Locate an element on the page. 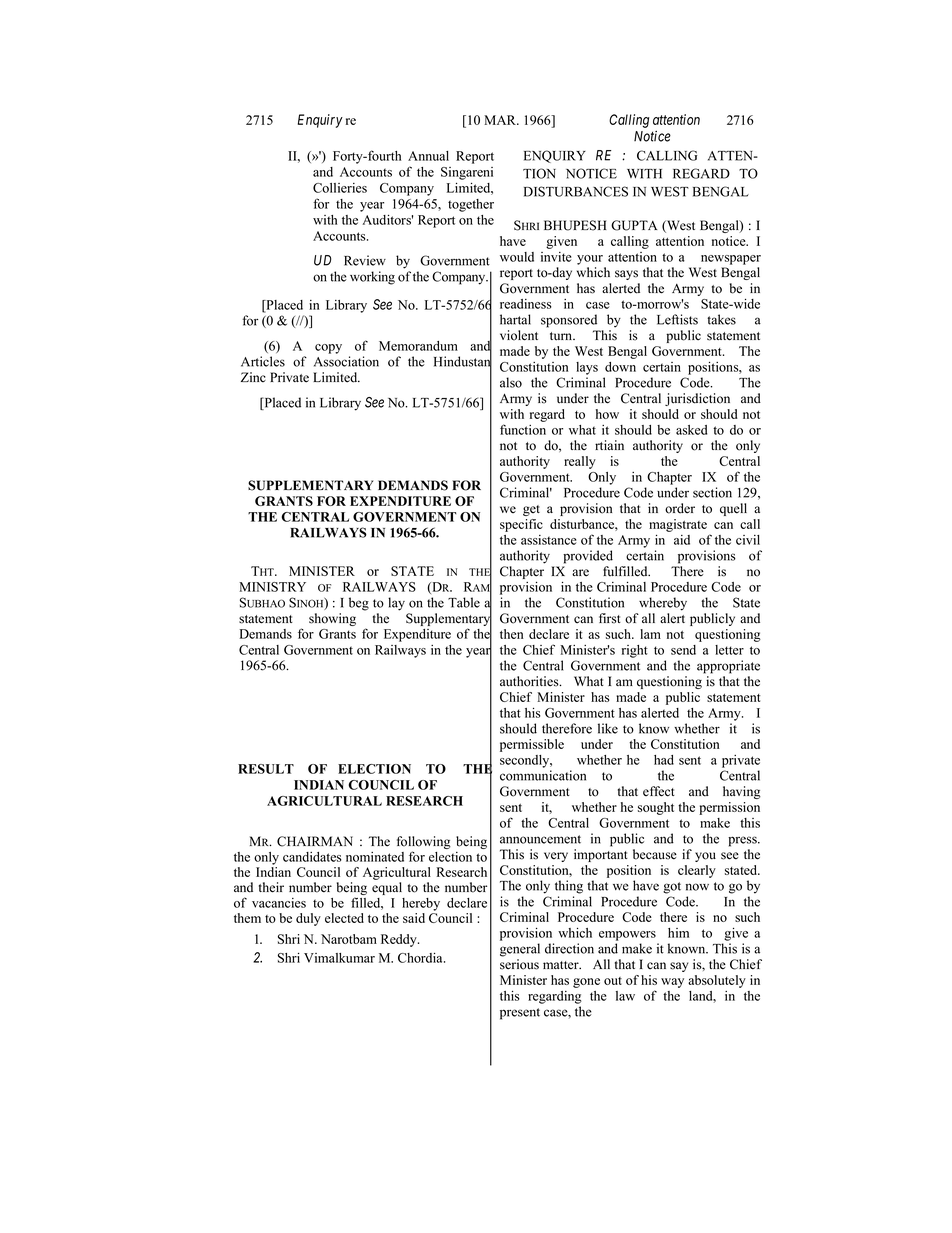  violent is located at coordinates (519, 335).
